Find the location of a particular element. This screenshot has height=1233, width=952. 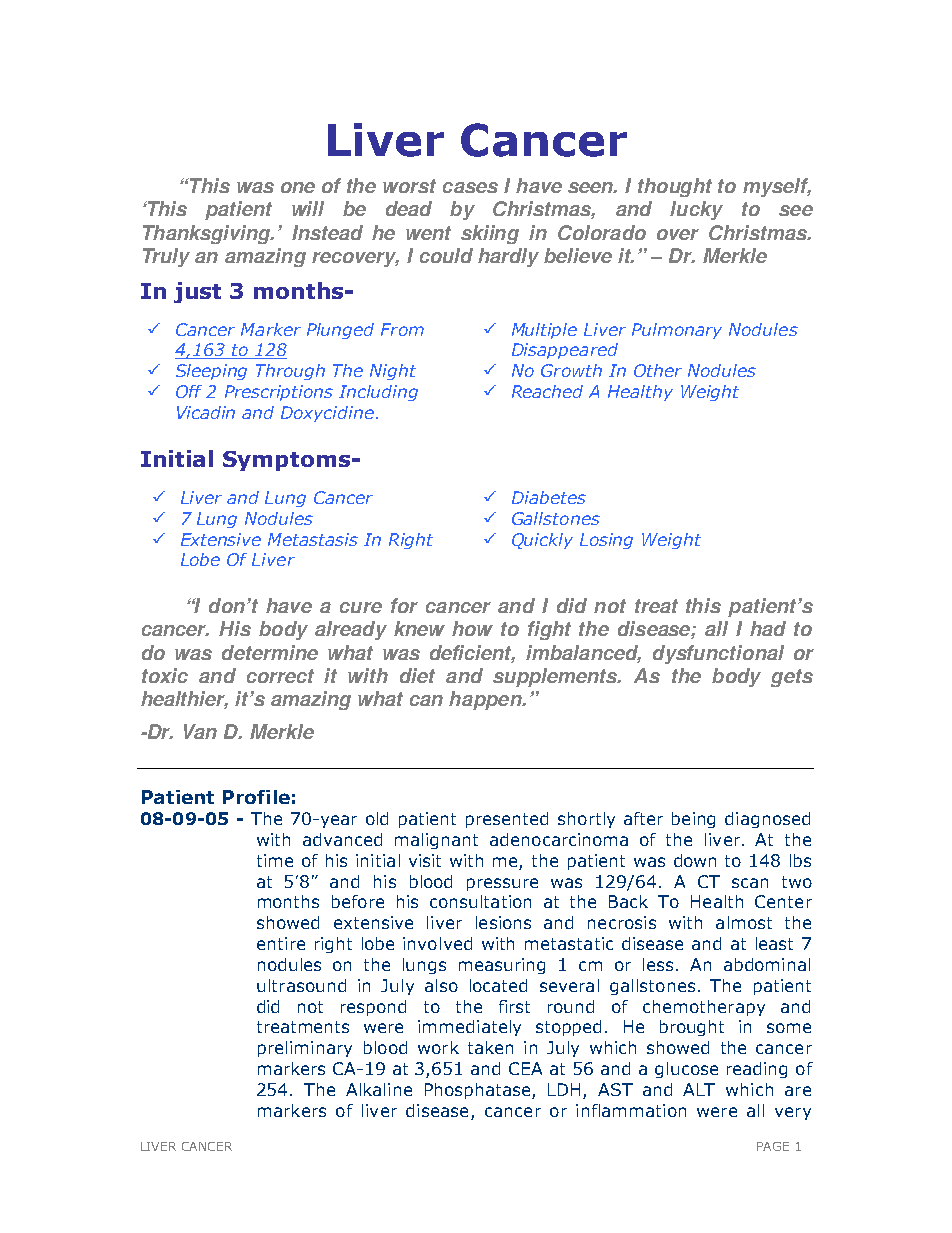

PAGE is located at coordinates (773, 1146).
